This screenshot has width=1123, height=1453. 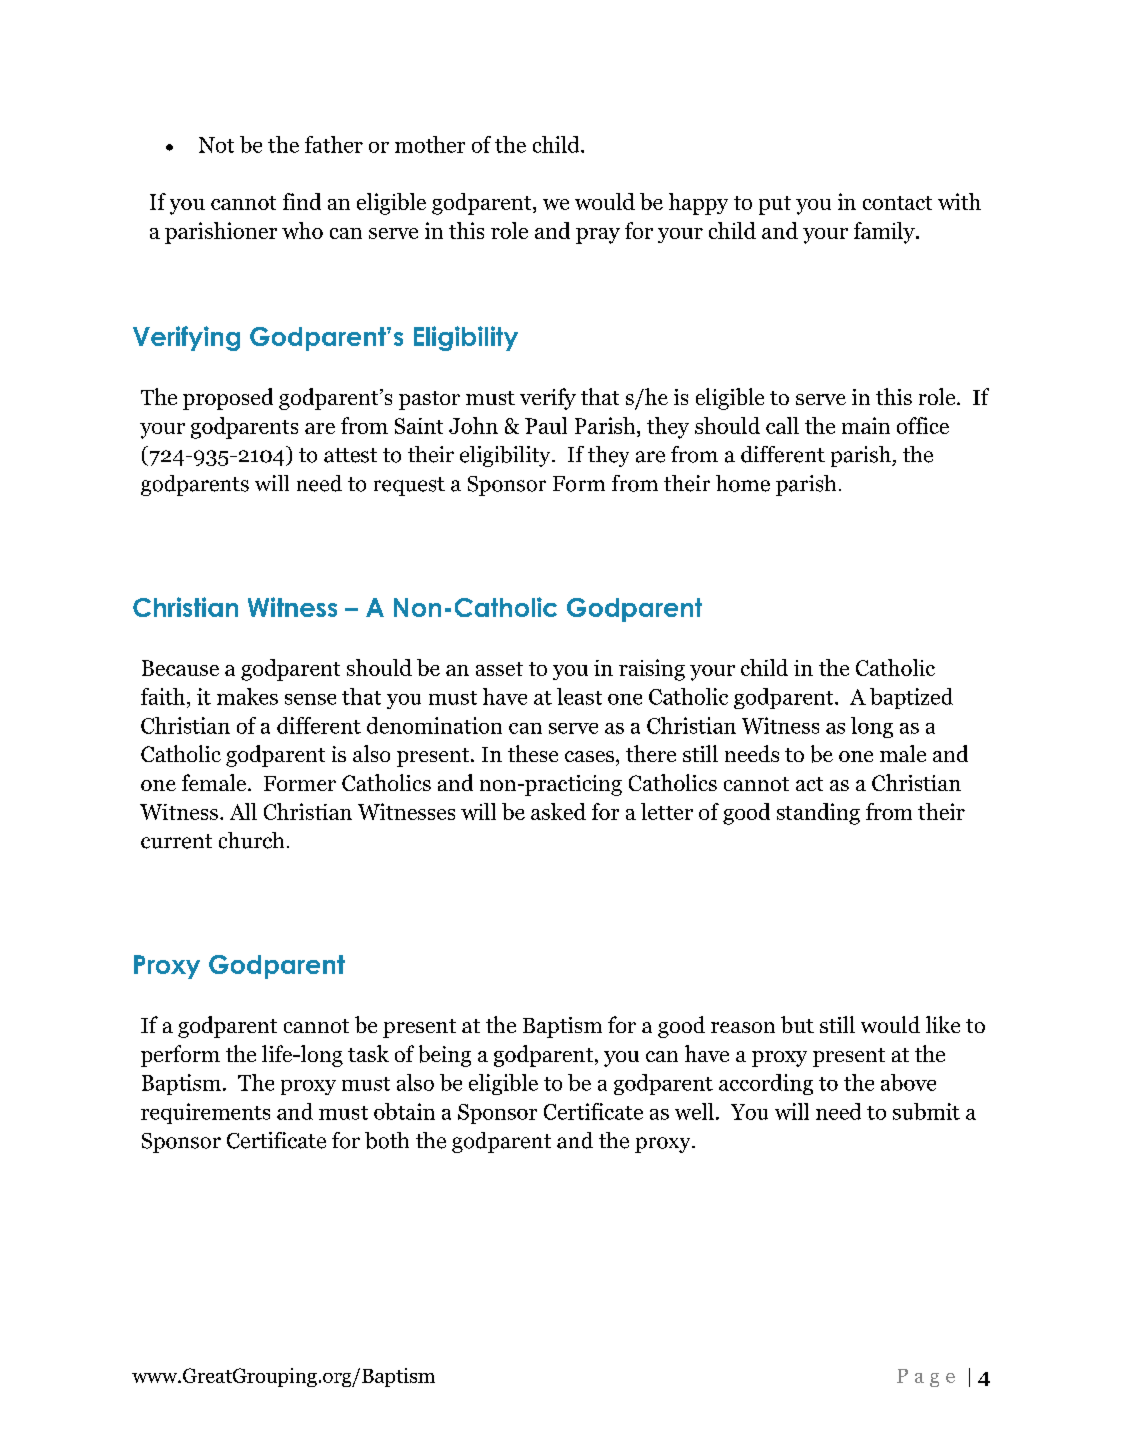 What do you see at coordinates (251, 840) in the screenshot?
I see `church` at bounding box center [251, 840].
